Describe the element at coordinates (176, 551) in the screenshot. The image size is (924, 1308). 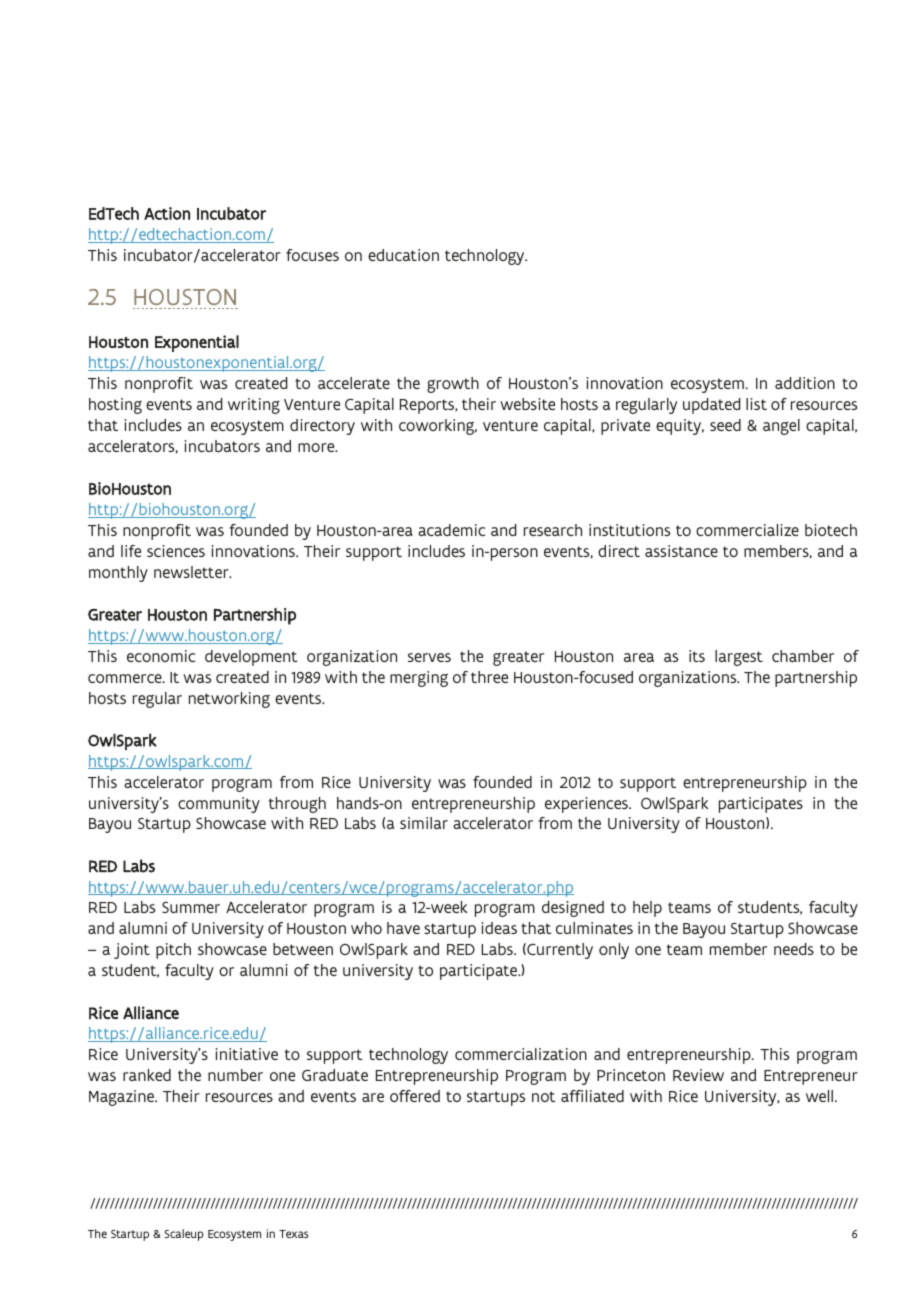
I see `sciences` at that location.
